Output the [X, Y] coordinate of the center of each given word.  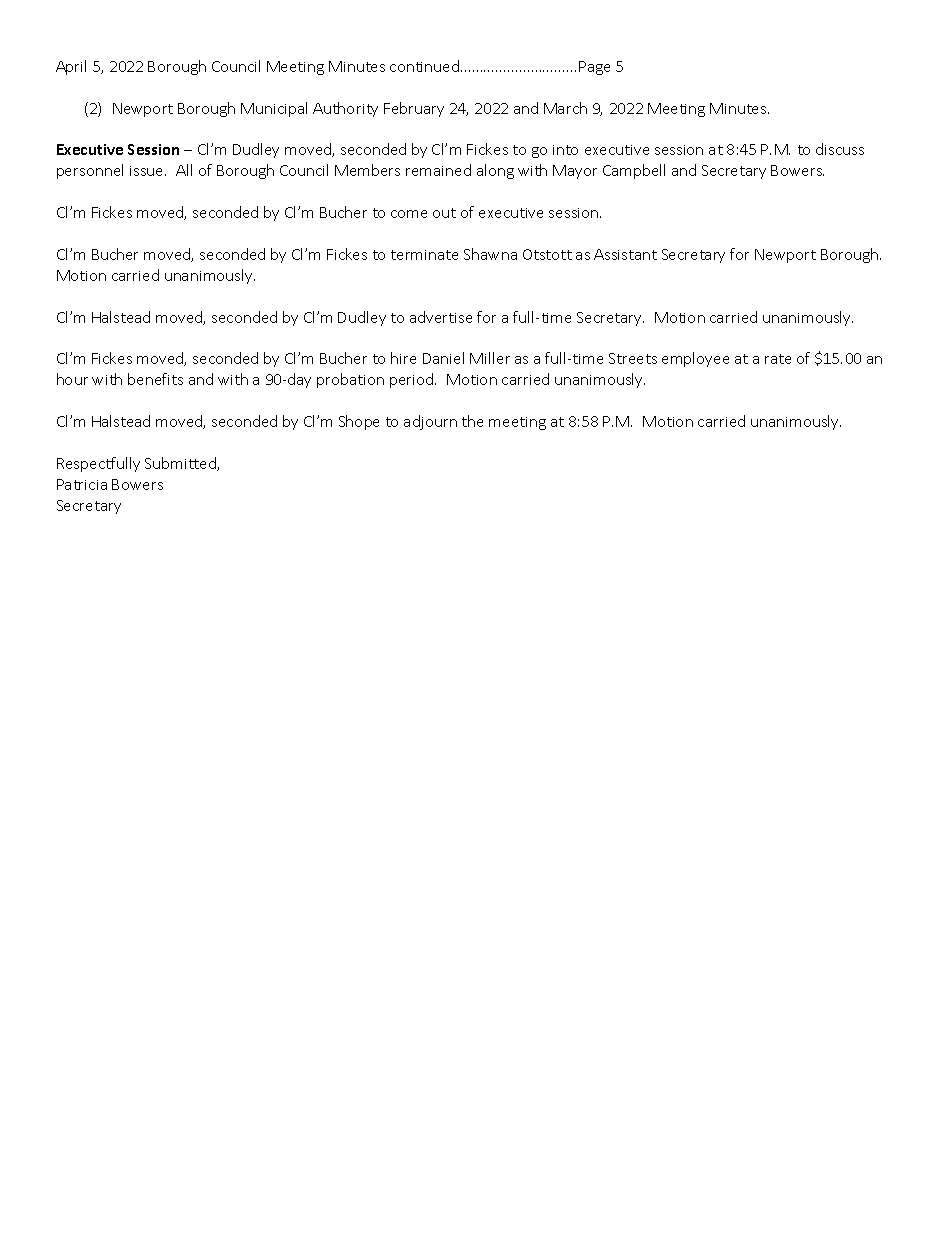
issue [148, 171]
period [413, 380]
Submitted [181, 464]
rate [778, 359]
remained [438, 170]
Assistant [625, 254]
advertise [441, 317]
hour [72, 379]
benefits [155, 379]
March [565, 108]
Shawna [490, 254]
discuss [840, 149]
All [184, 170]
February [414, 109]
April [71, 67]
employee [695, 359]
